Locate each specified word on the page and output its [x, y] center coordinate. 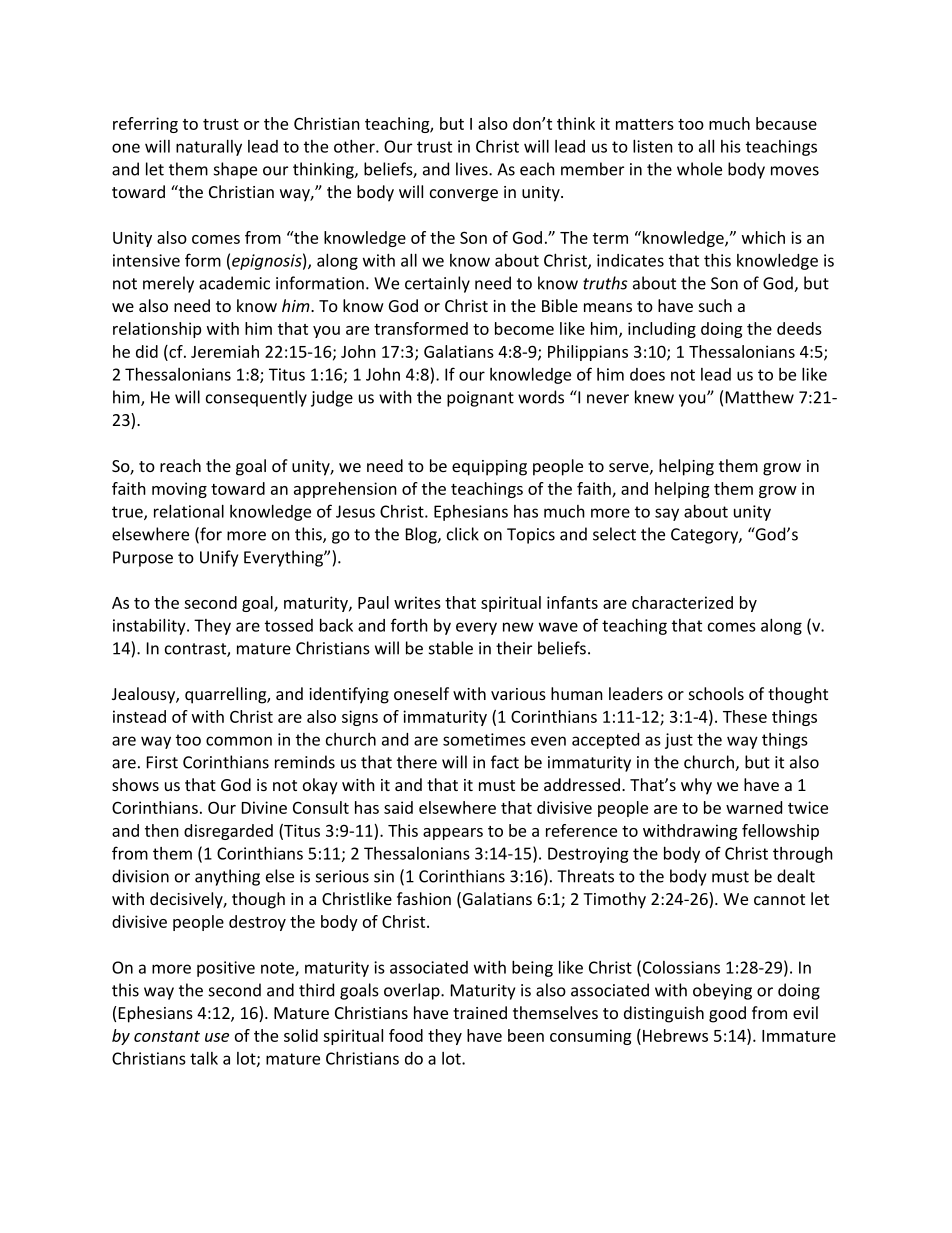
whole [699, 169]
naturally [209, 148]
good [727, 1014]
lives [473, 169]
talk [204, 1058]
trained [480, 1012]
